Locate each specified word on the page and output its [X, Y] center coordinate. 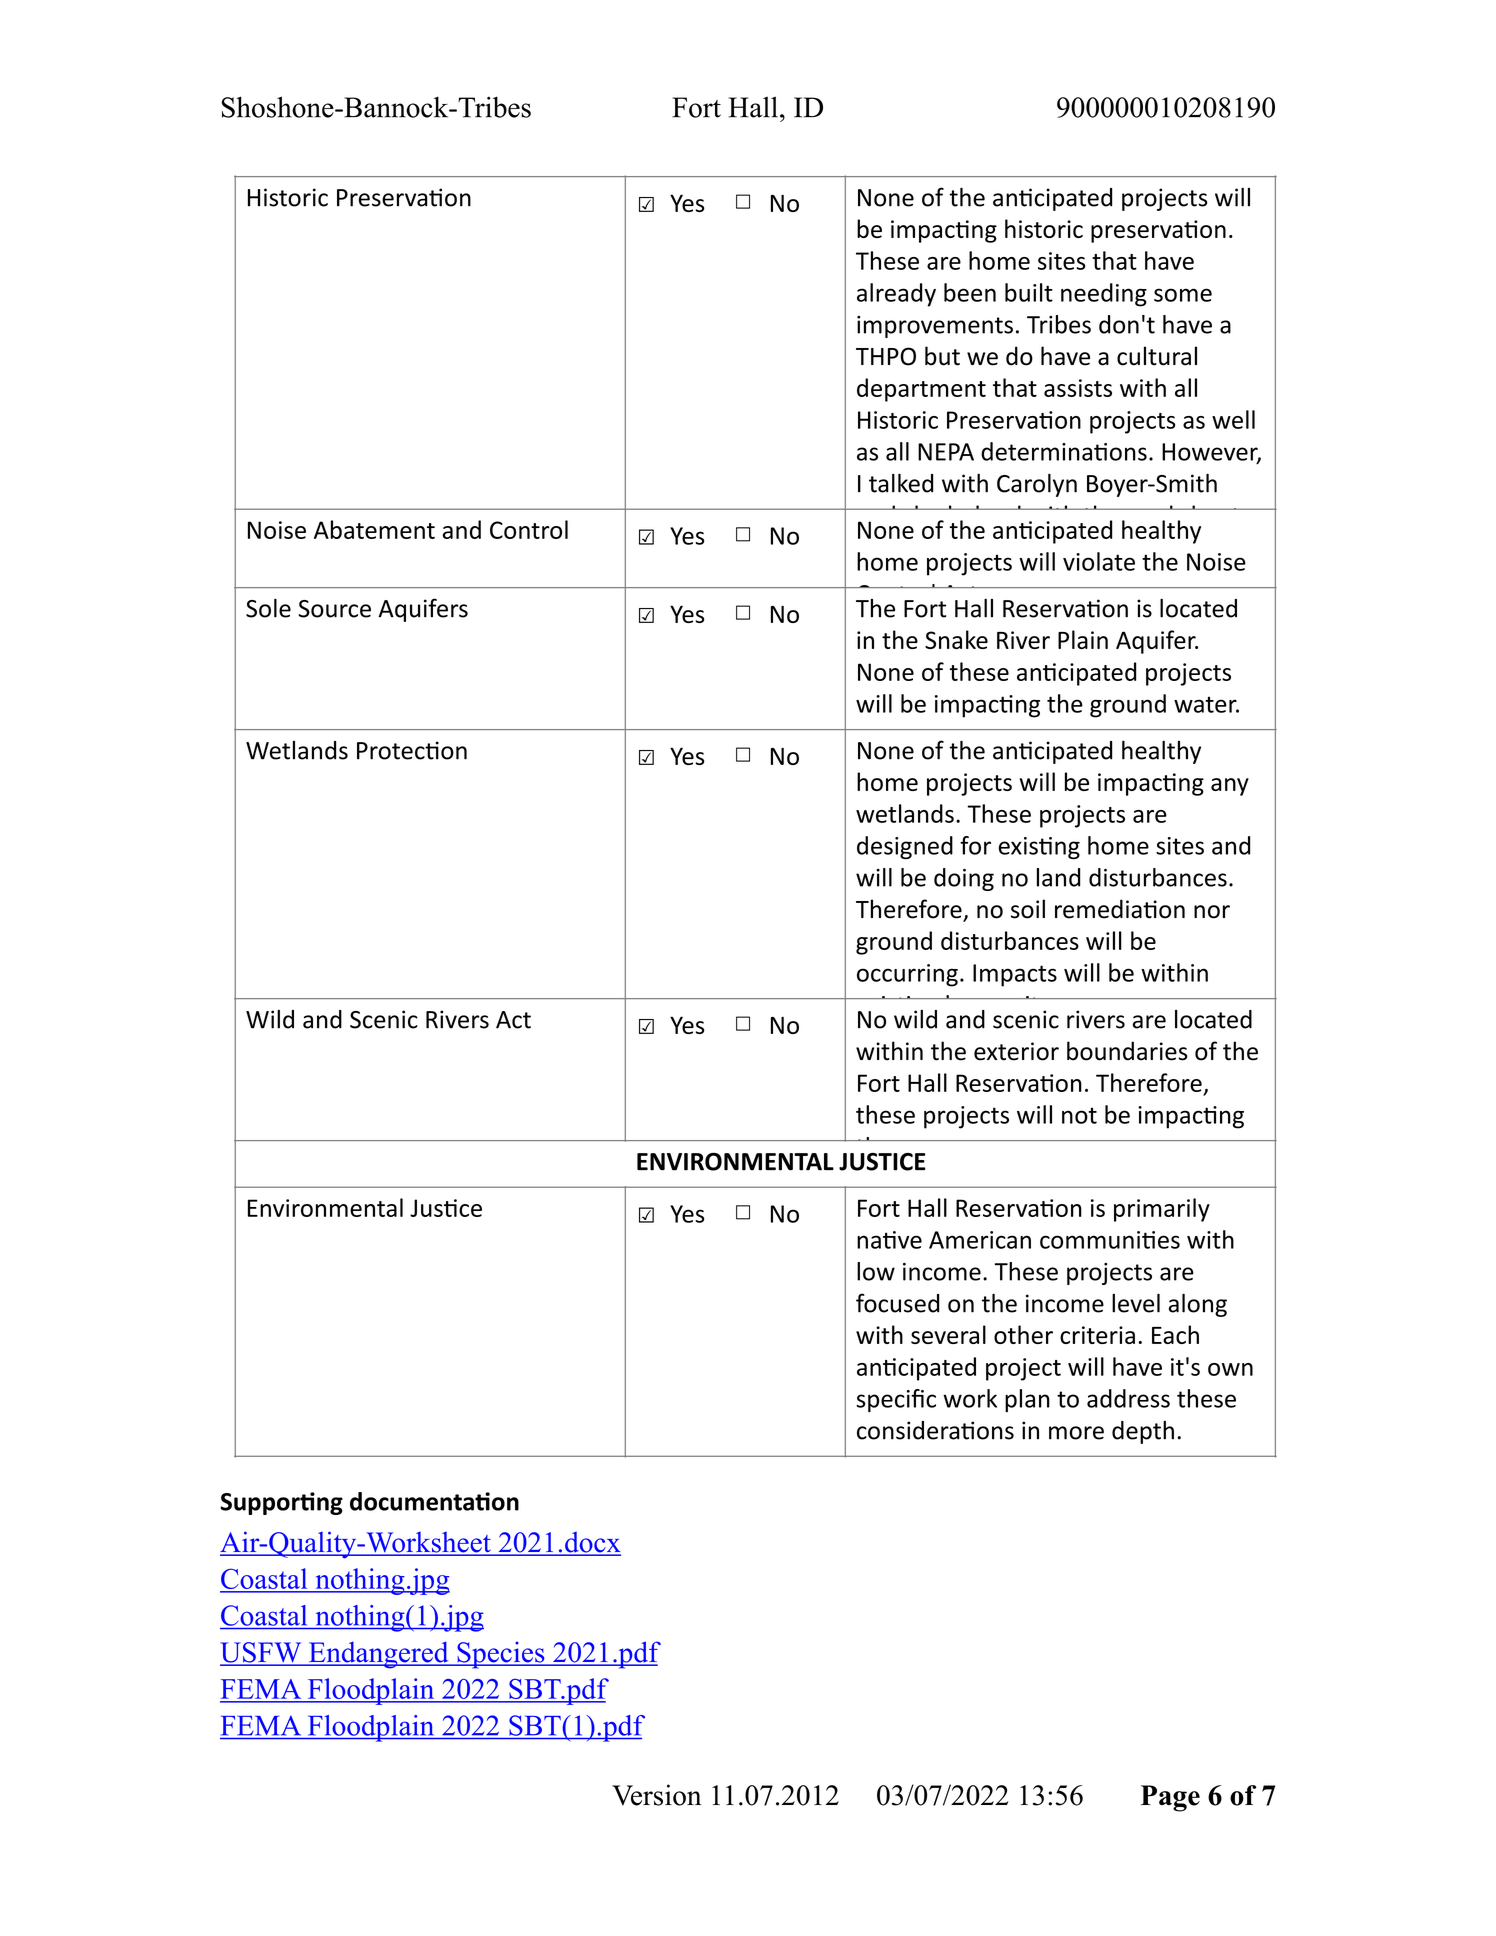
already [896, 295]
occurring [907, 975]
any [1230, 787]
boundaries [1127, 1051]
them [884, 1147]
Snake [956, 639]
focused [897, 1303]
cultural [1157, 356]
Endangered [378, 1655]
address [1128, 1398]
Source [335, 609]
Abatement [374, 529]
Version [656, 1795]
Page [1170, 1798]
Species [501, 1655]
